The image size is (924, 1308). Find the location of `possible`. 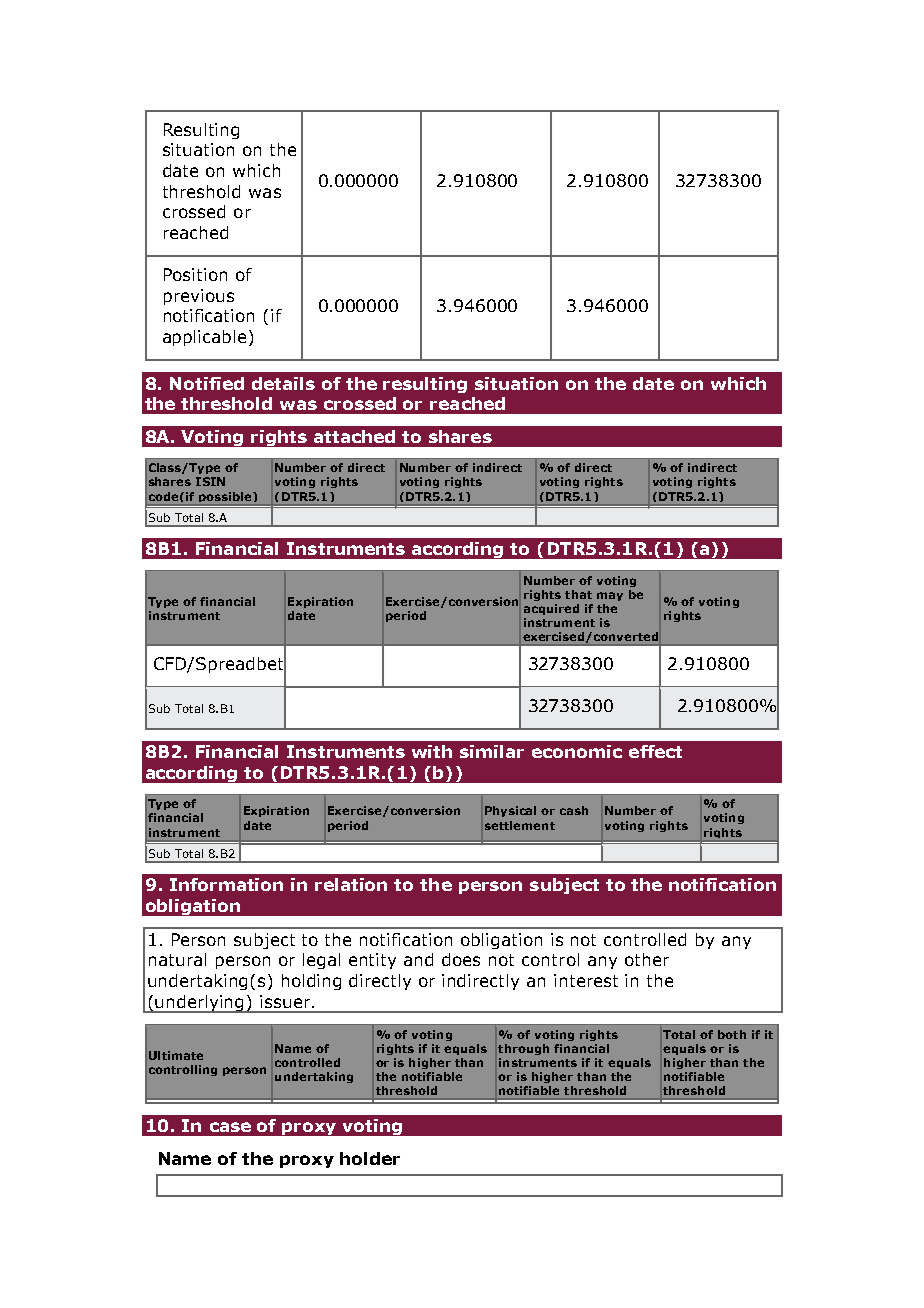

possible is located at coordinates (226, 497).
